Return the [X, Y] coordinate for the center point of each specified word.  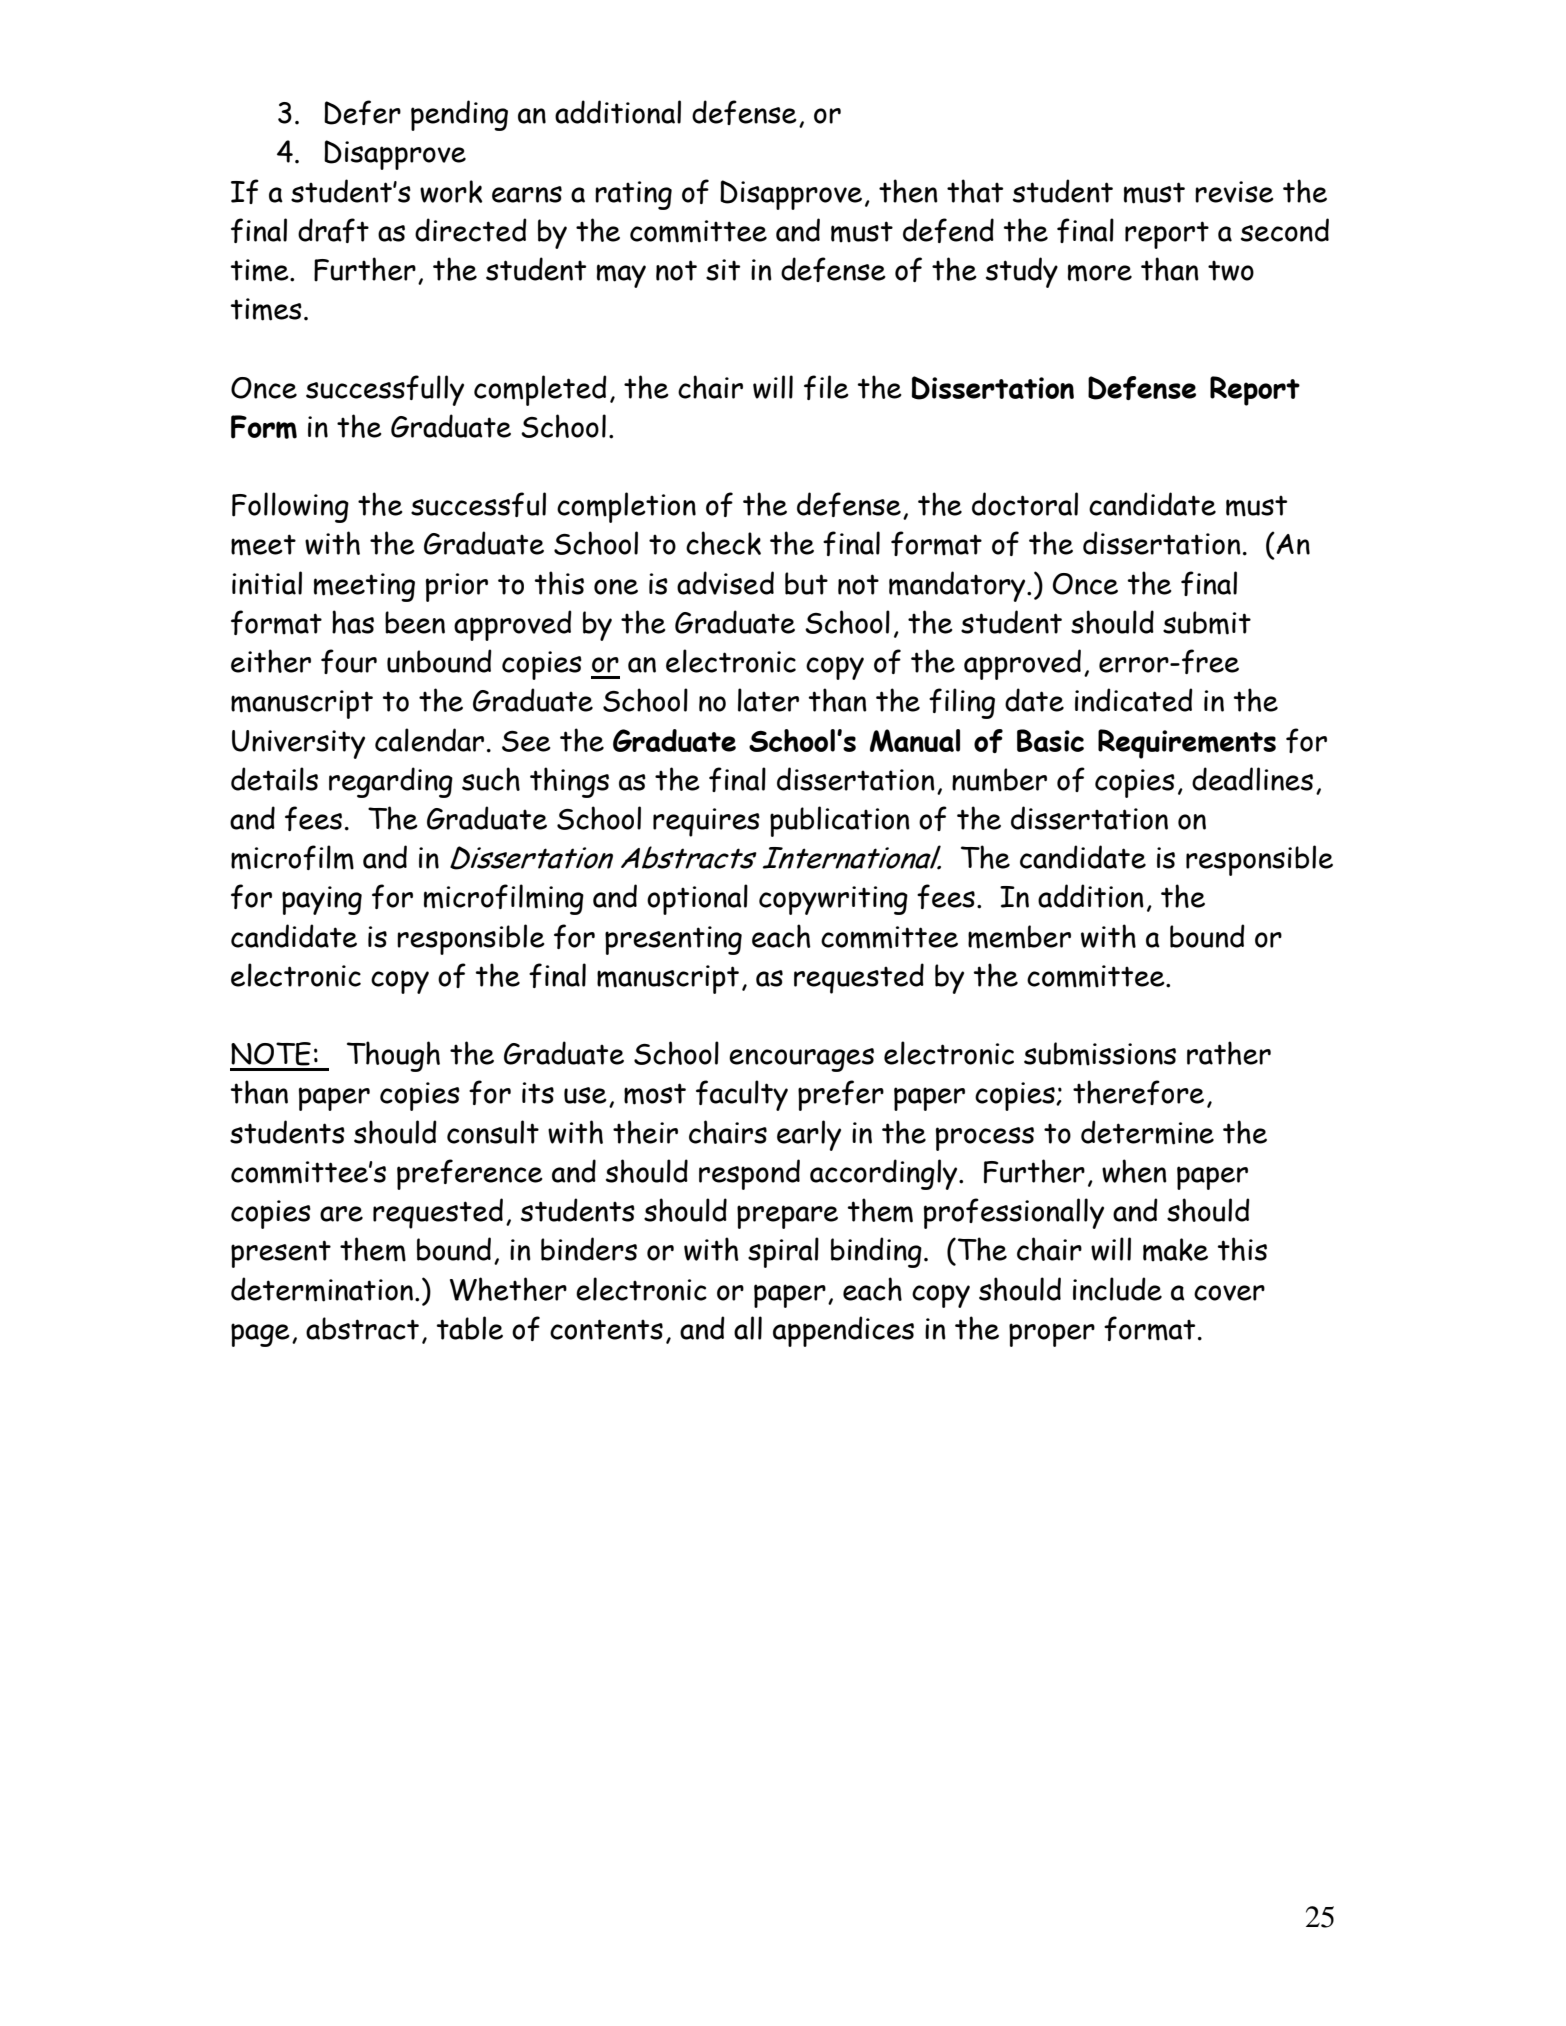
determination [323, 1289]
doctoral [1025, 504]
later [768, 700]
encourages [801, 1060]
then [908, 191]
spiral [783, 1252]
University [298, 744]
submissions [1100, 1054]
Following [290, 507]
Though [393, 1056]
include [1117, 1289]
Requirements [1187, 744]
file [826, 387]
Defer [362, 112]
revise [1234, 192]
